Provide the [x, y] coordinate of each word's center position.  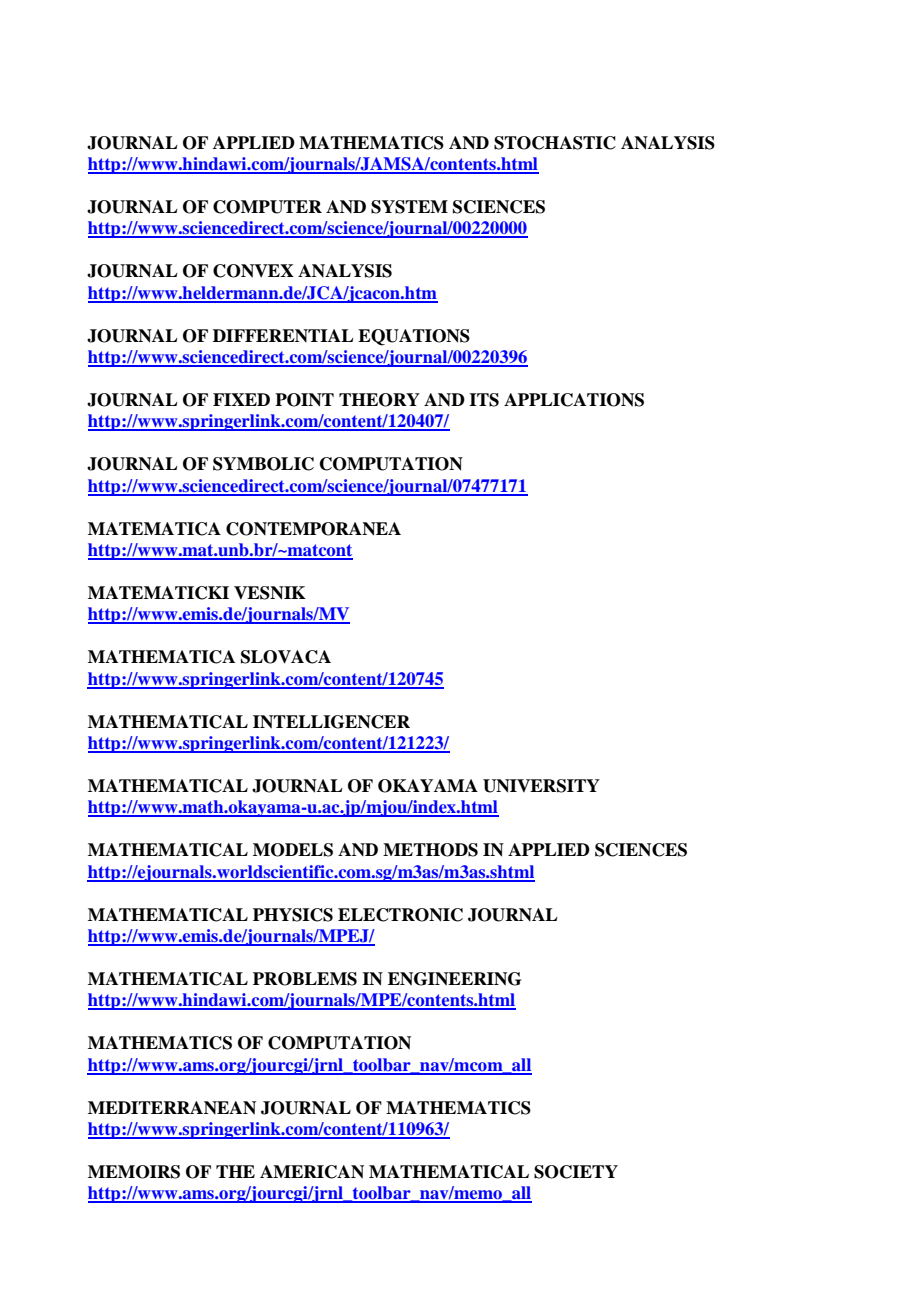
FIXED [241, 399]
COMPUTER [267, 207]
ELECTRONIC [400, 915]
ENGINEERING [454, 979]
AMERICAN [312, 1172]
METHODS [430, 850]
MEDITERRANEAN [172, 1108]
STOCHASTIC [555, 143]
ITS [484, 400]
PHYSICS [293, 915]
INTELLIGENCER [331, 722]
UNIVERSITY [541, 786]
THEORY [379, 400]
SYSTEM [409, 207]
